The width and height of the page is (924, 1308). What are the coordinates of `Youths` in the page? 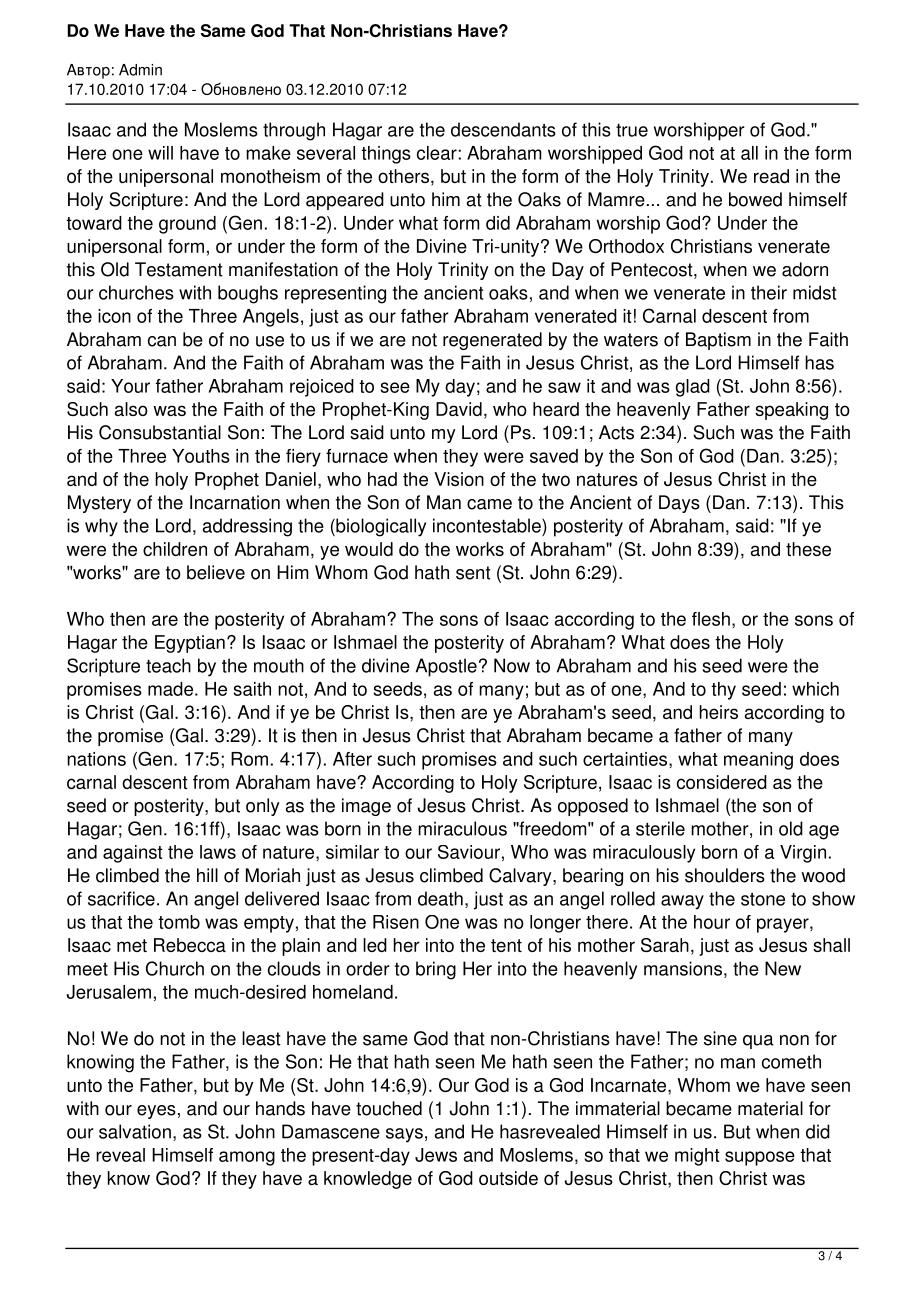 It's located at (201, 456).
